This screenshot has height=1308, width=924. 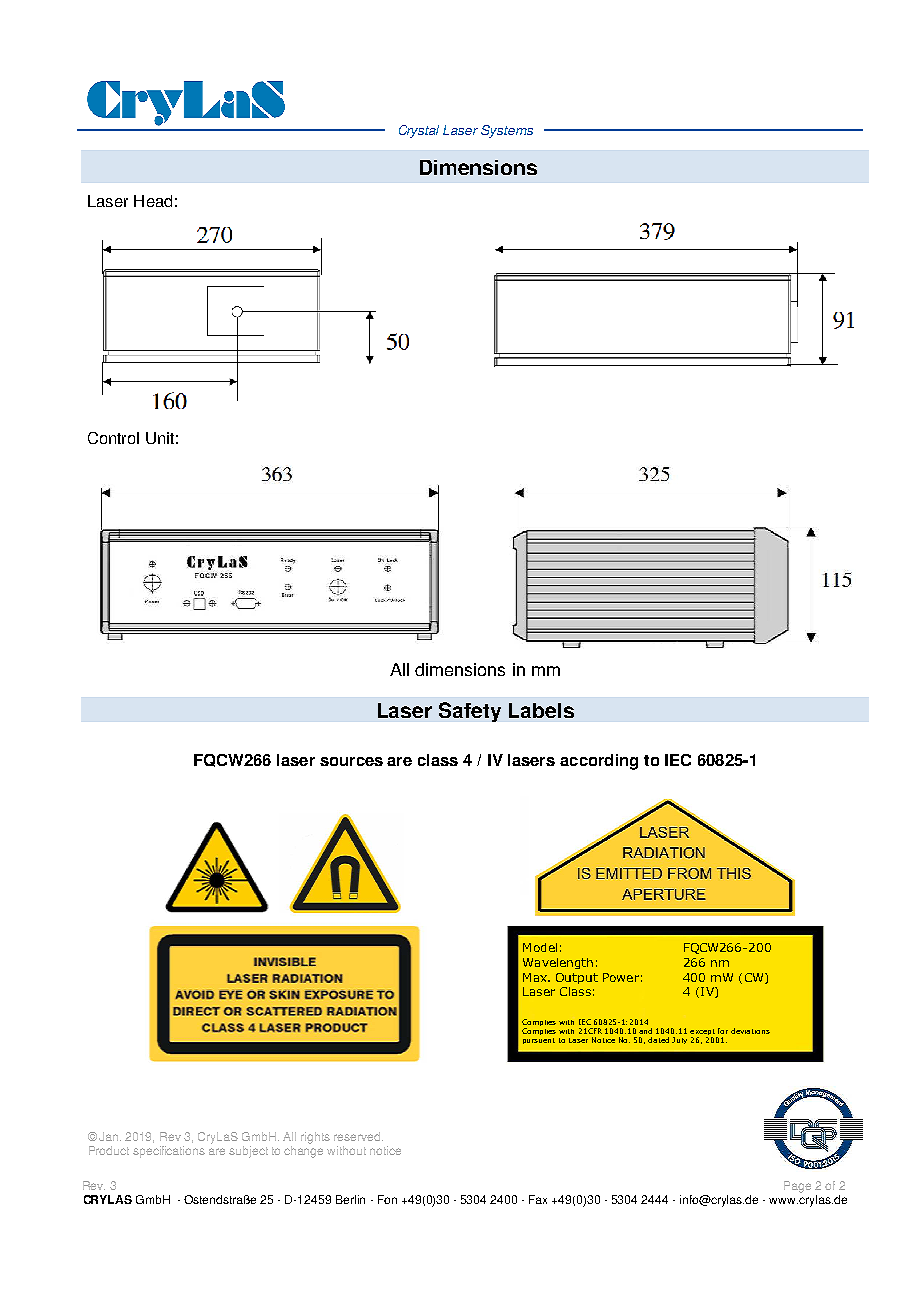 What do you see at coordinates (169, 1152) in the screenshot?
I see `specifications` at bounding box center [169, 1152].
